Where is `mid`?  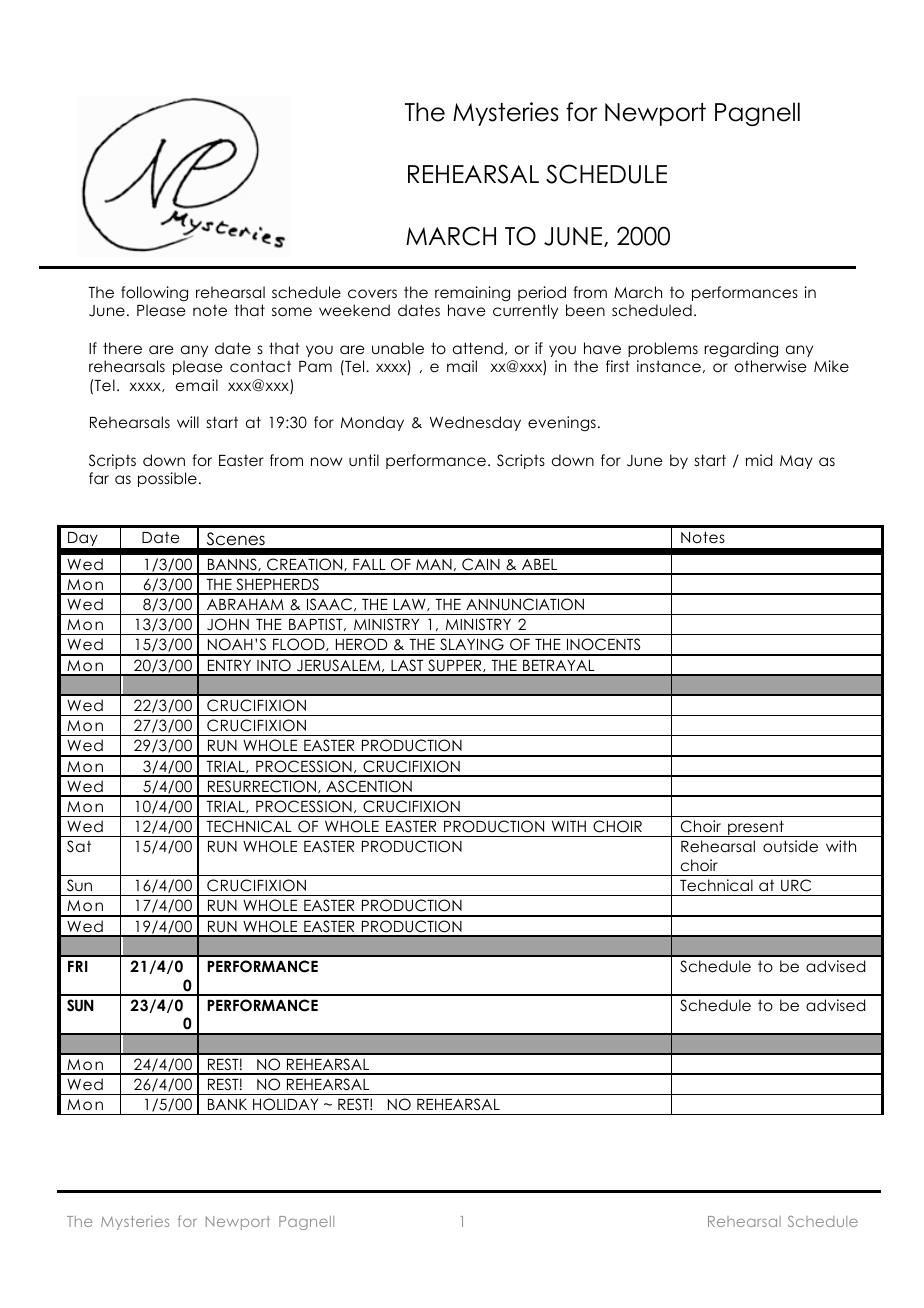 mid is located at coordinates (759, 460).
